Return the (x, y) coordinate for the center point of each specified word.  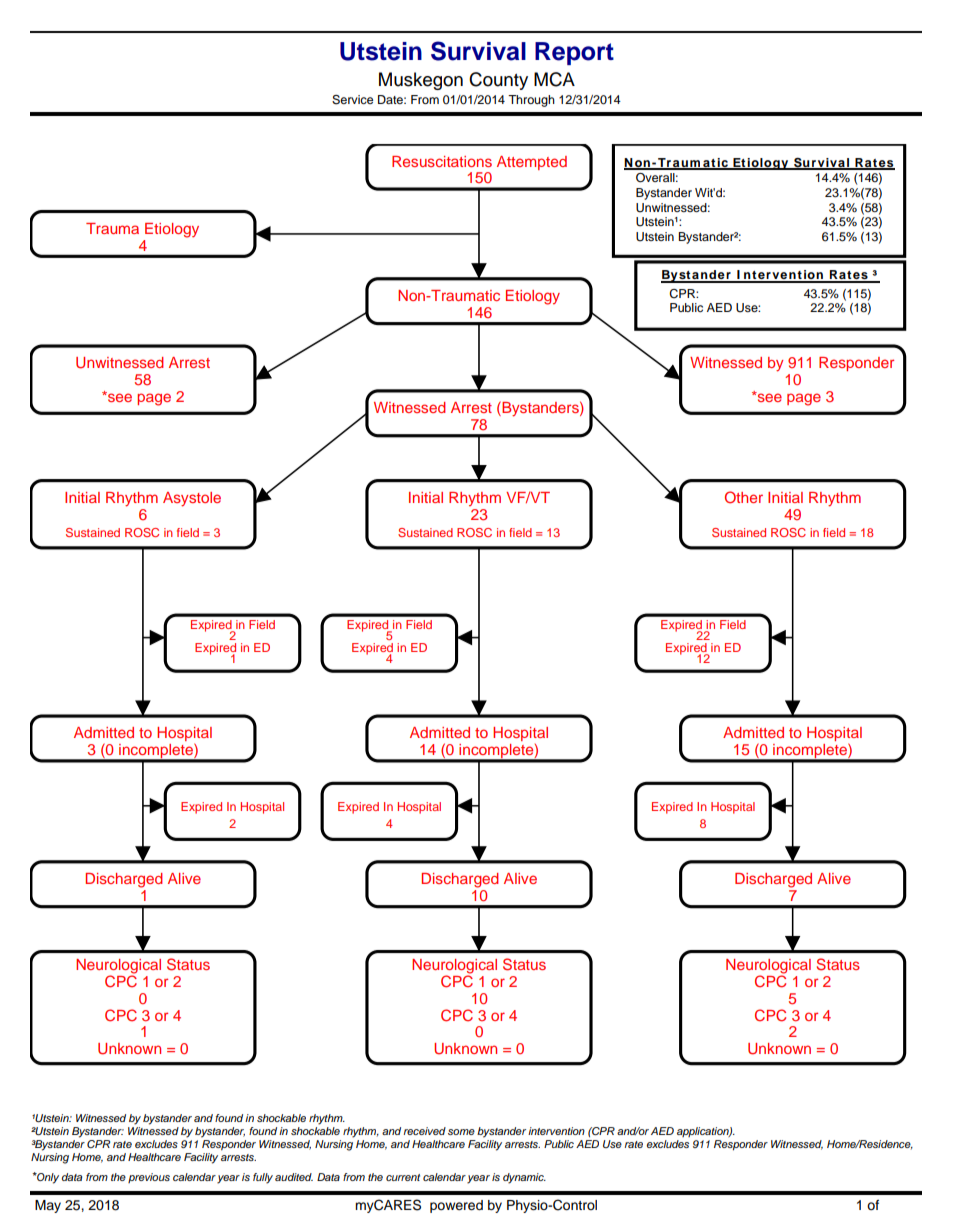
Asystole (192, 499)
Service (352, 100)
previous (149, 1178)
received (425, 1131)
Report (574, 53)
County (498, 81)
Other (744, 497)
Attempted (532, 163)
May (48, 1206)
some (461, 1132)
